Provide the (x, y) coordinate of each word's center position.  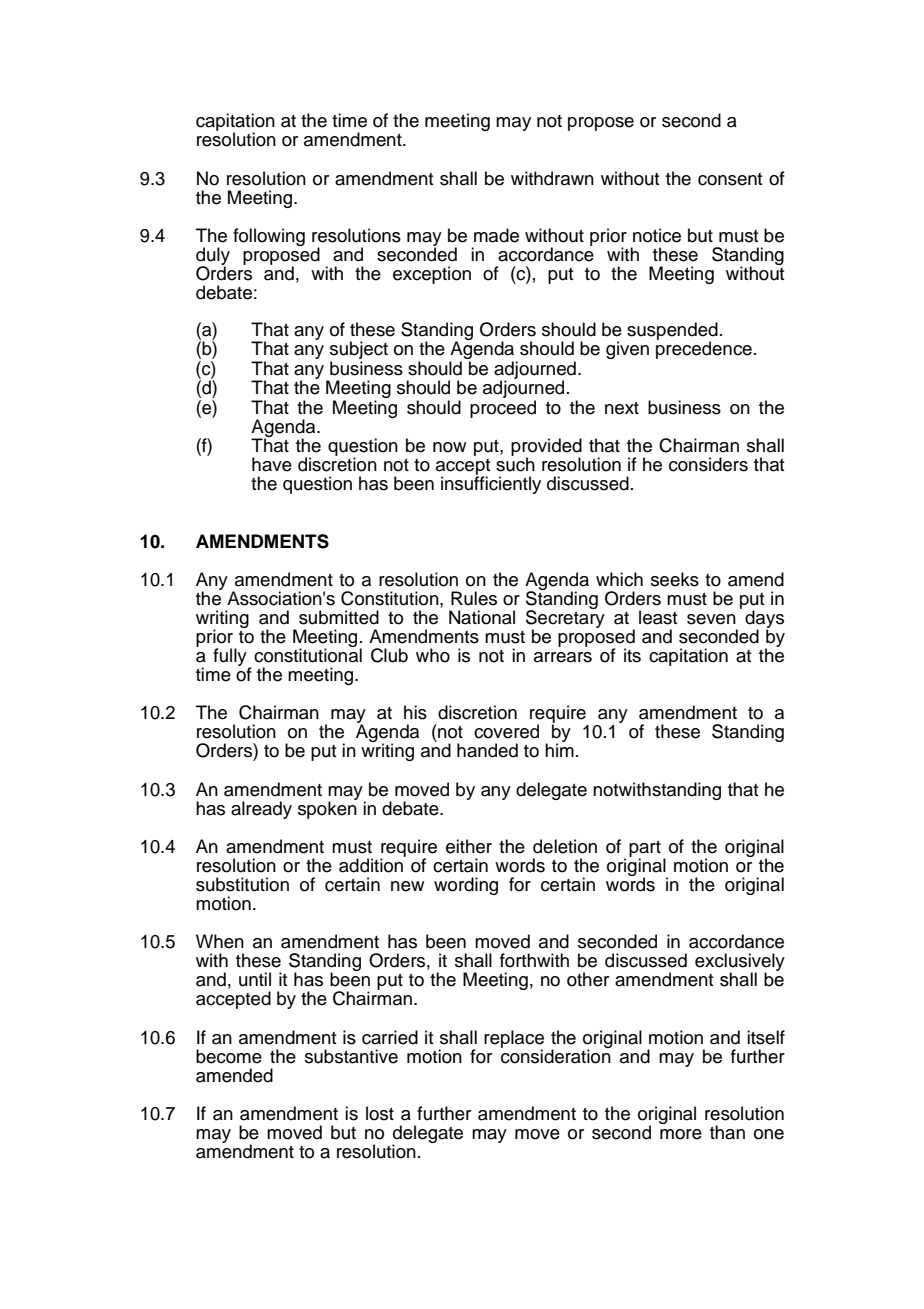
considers (708, 464)
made (496, 235)
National (482, 617)
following (269, 237)
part (645, 850)
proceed (503, 409)
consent (730, 179)
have (272, 464)
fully (230, 657)
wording (466, 886)
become (229, 1056)
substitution (242, 884)
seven (711, 619)
